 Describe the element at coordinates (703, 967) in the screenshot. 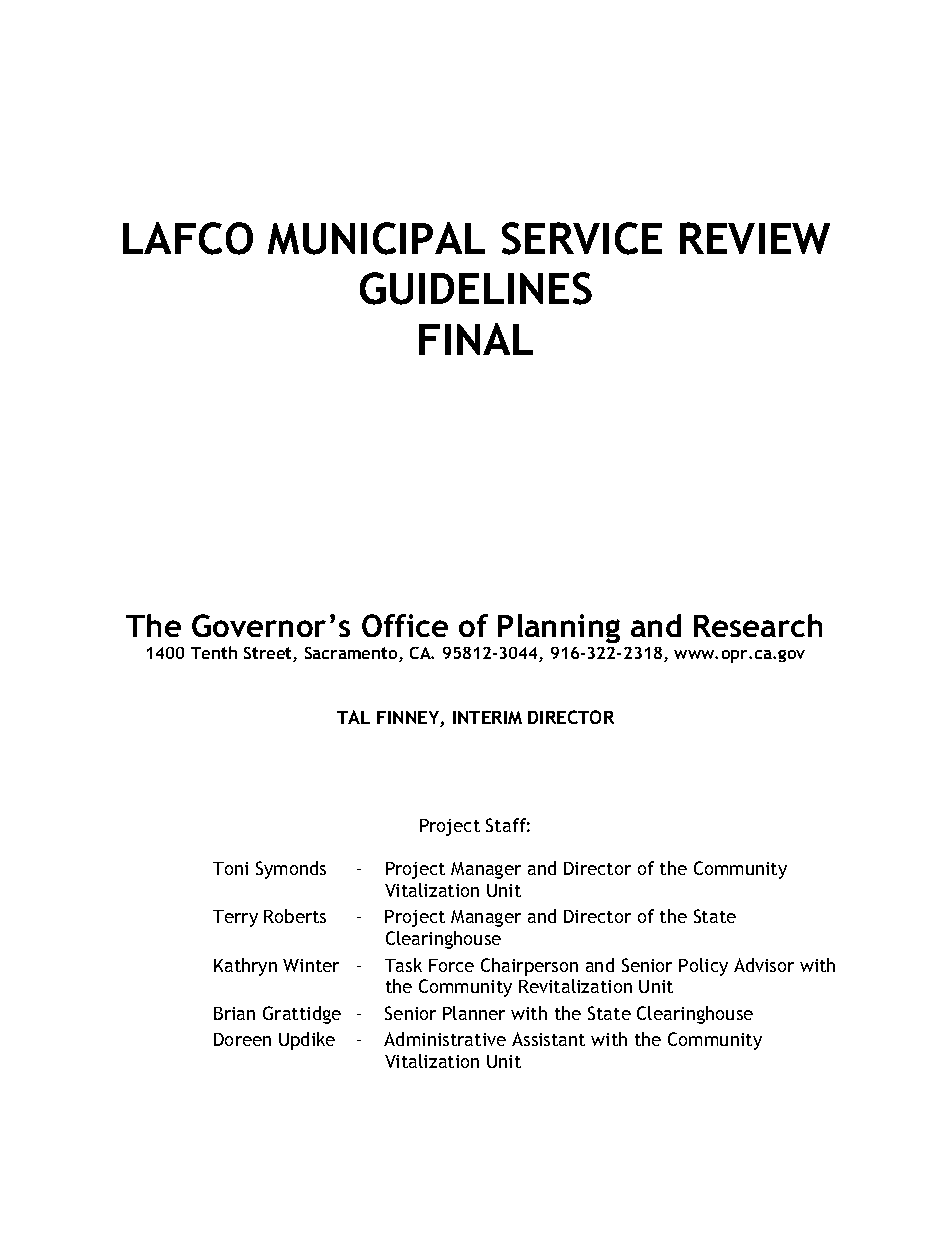

I see `Policy` at that location.
